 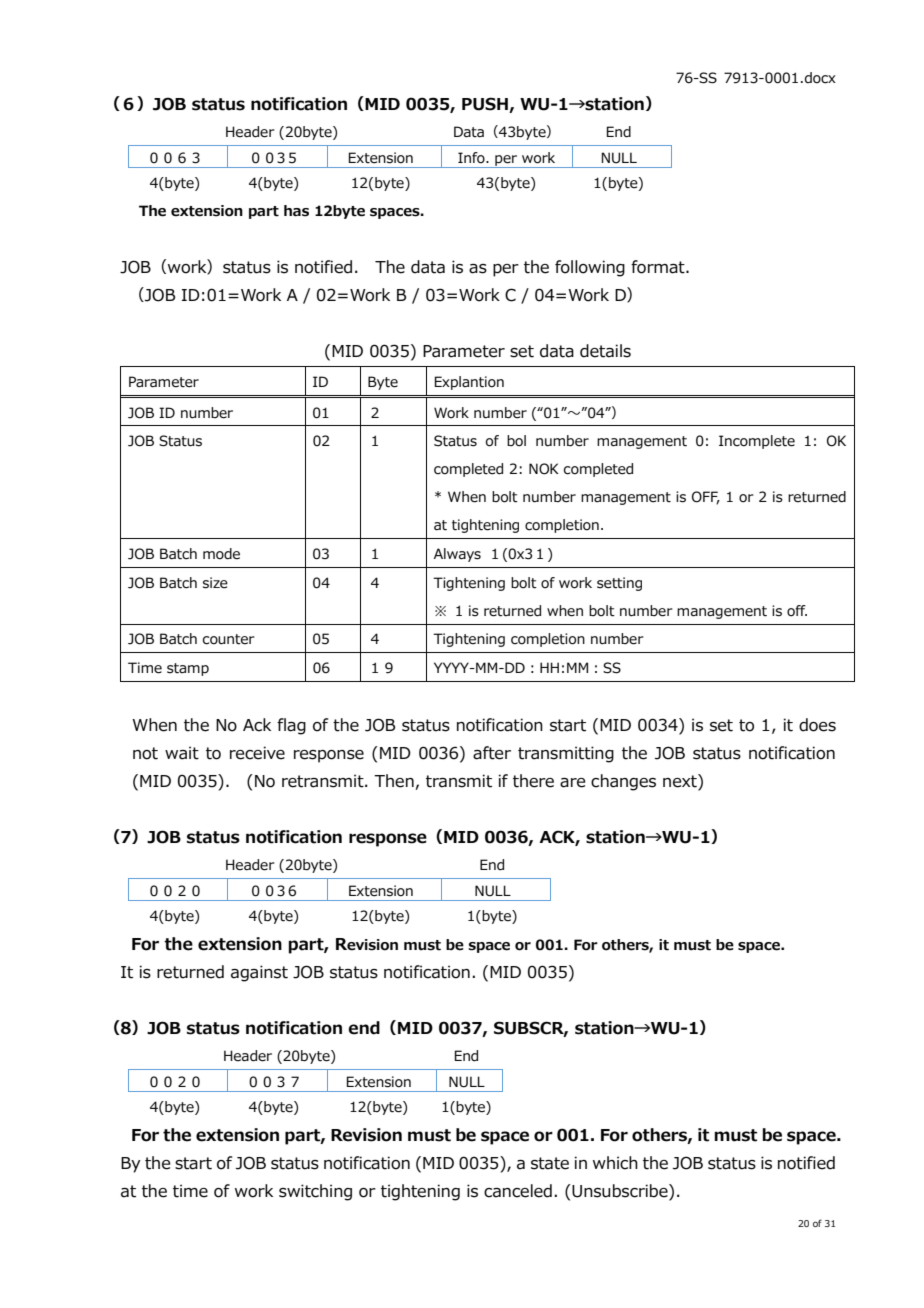 What do you see at coordinates (681, 781) in the page?
I see `next` at bounding box center [681, 781].
